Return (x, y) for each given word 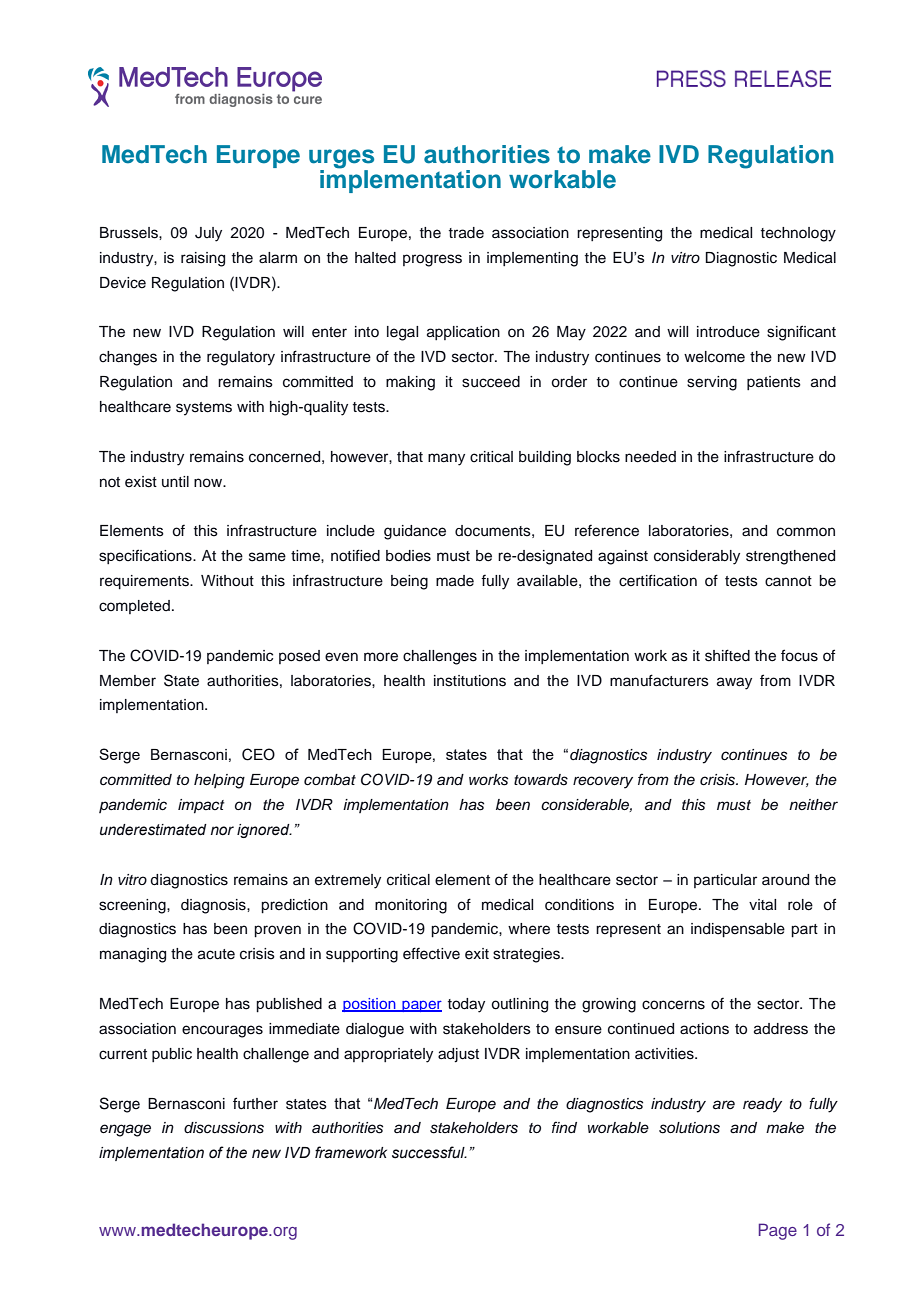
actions (704, 1029)
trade (466, 233)
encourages (222, 1031)
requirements (146, 582)
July (208, 234)
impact (201, 806)
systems (204, 409)
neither (813, 804)
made (455, 581)
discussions (224, 1128)
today (466, 1005)
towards (541, 780)
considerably (697, 557)
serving (712, 383)
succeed (491, 382)
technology (798, 234)
